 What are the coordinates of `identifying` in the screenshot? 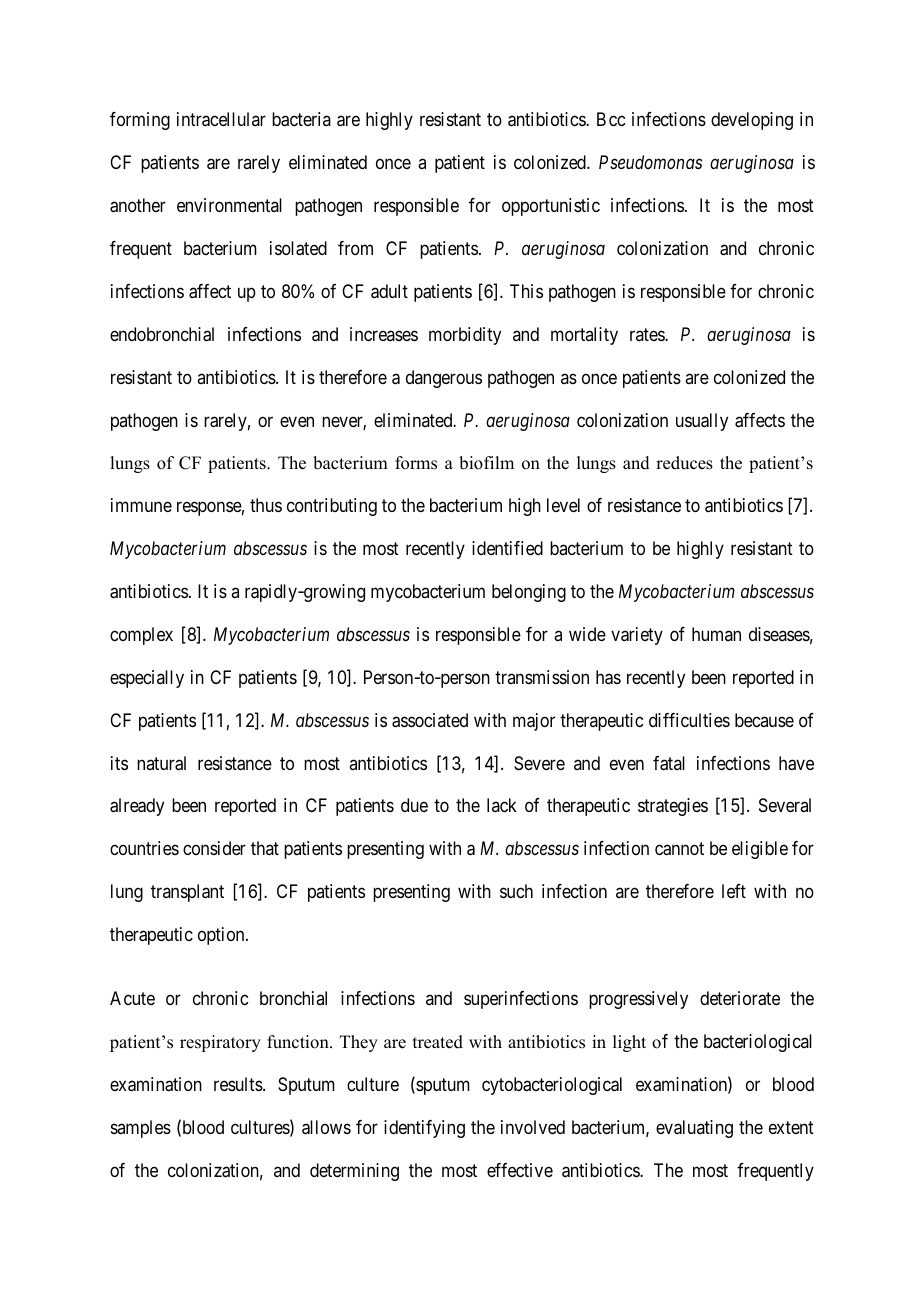 It's located at (424, 1129).
